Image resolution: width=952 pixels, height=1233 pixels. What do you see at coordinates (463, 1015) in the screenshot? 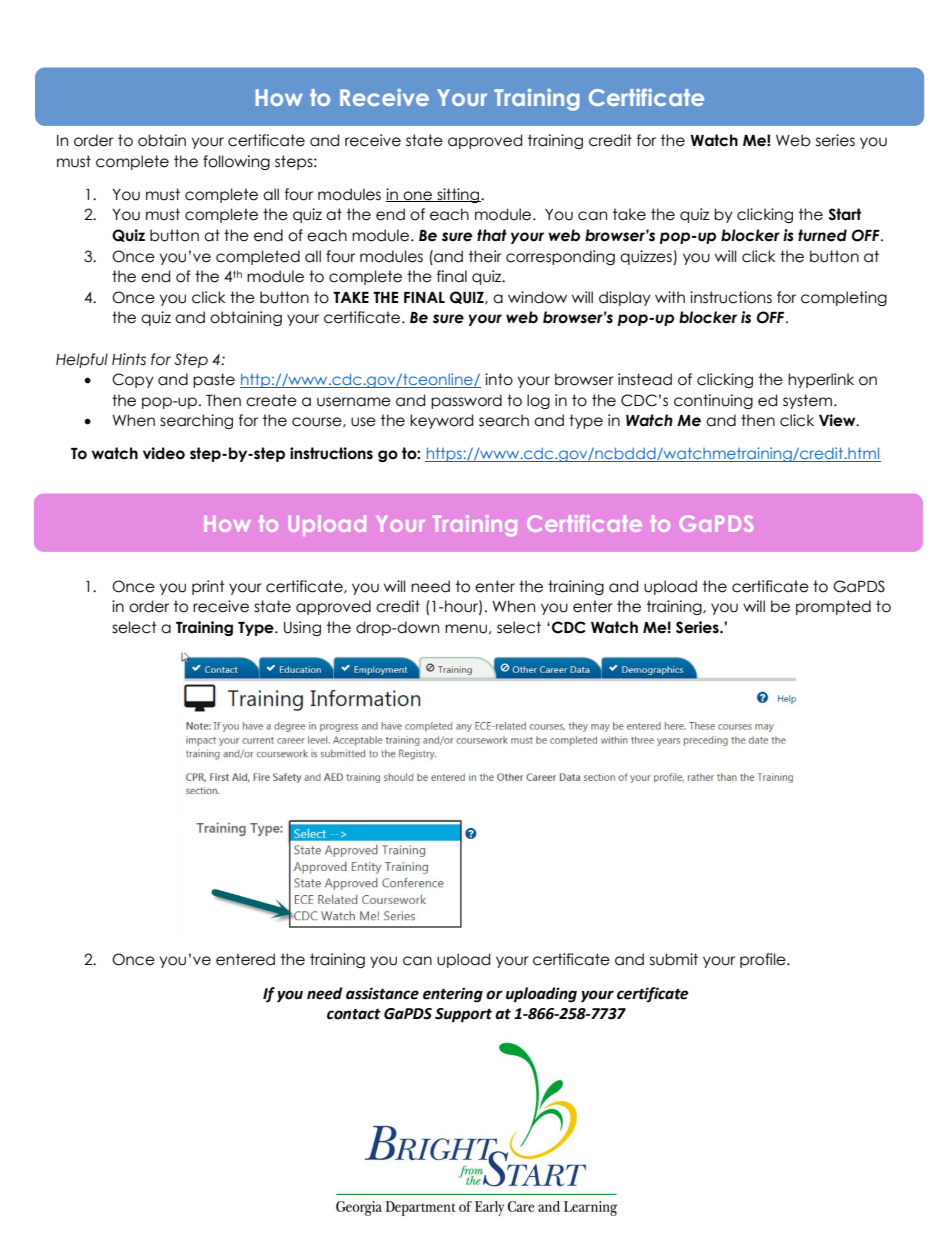
I see `Support` at bounding box center [463, 1015].
